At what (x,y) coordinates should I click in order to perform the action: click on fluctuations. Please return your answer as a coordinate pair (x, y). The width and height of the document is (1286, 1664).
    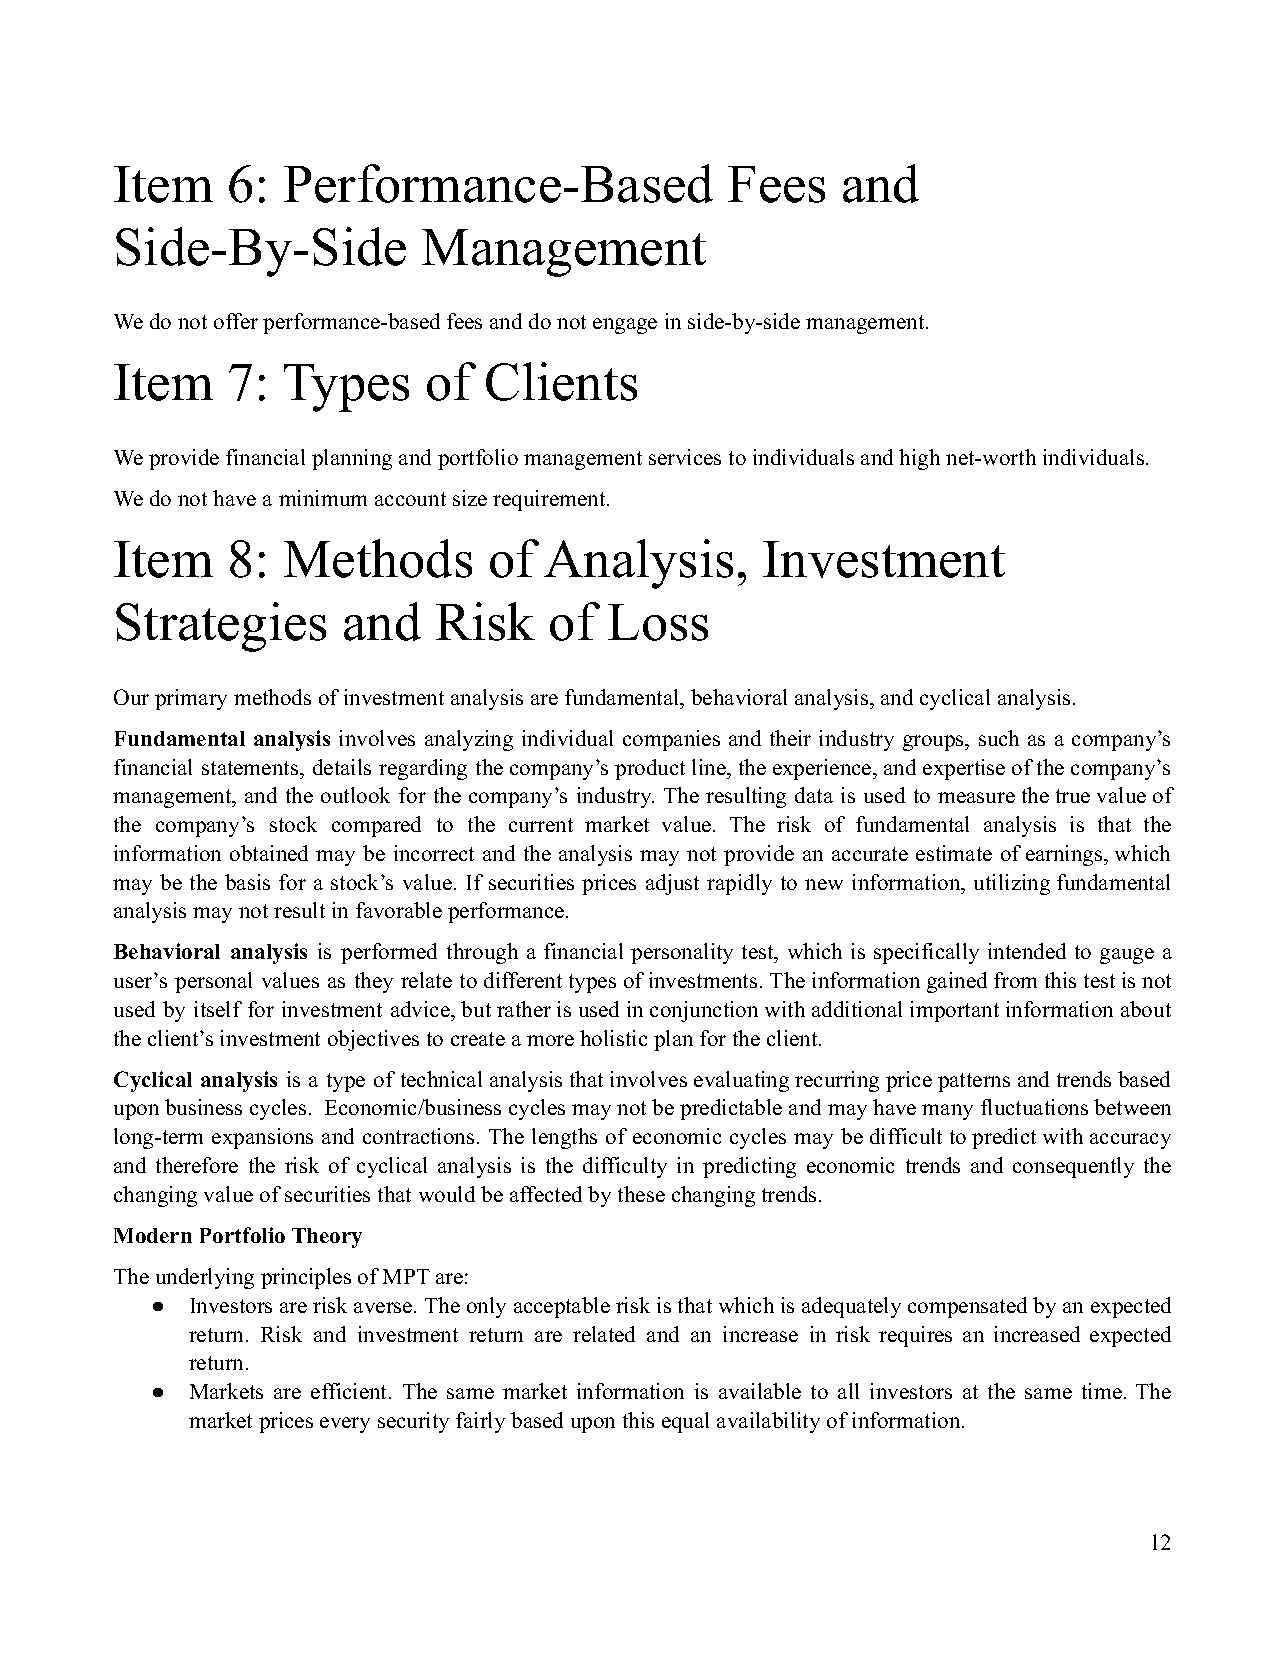
    Looking at the image, I should click on (1034, 1107).
